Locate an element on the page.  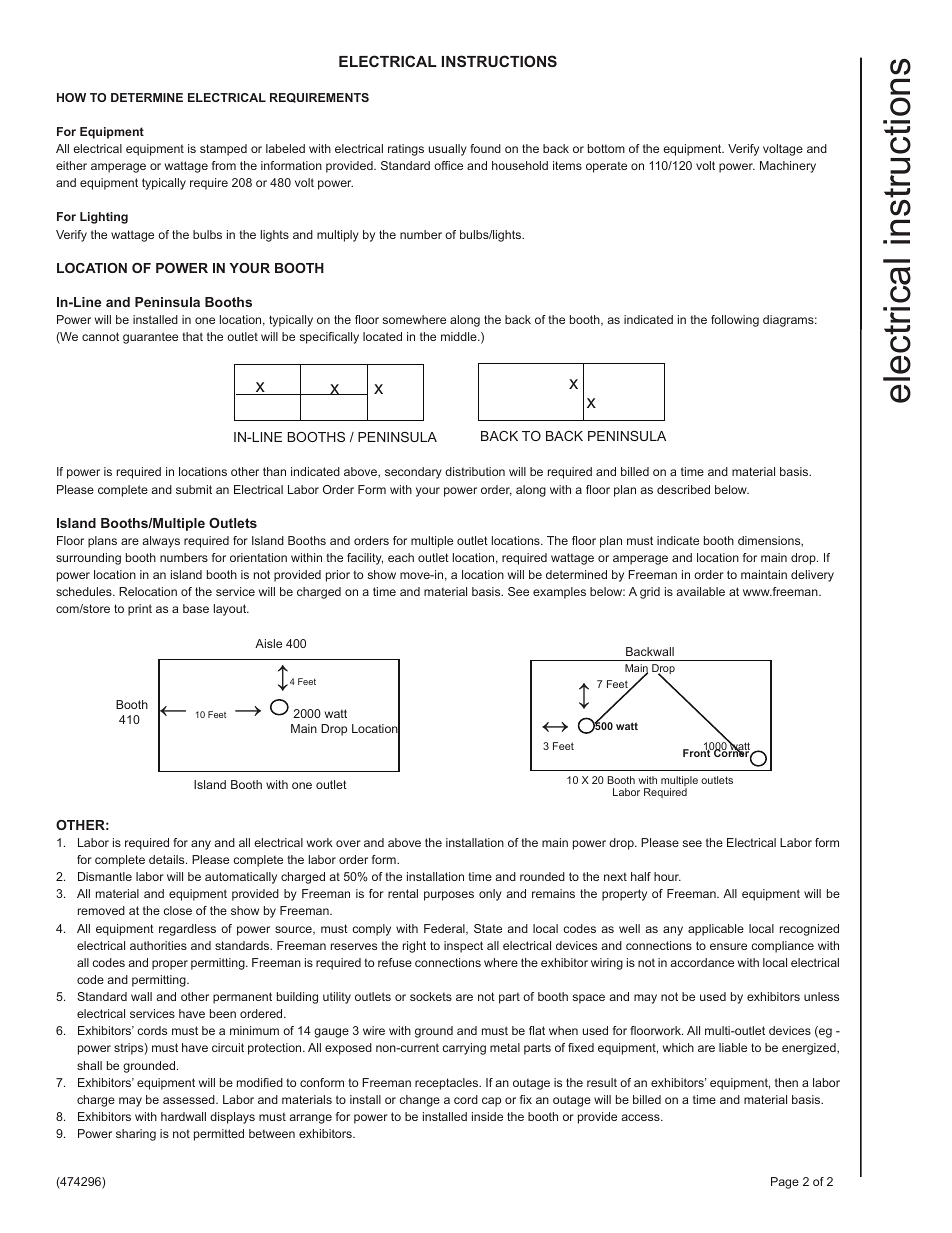
purposes is located at coordinates (449, 896).
